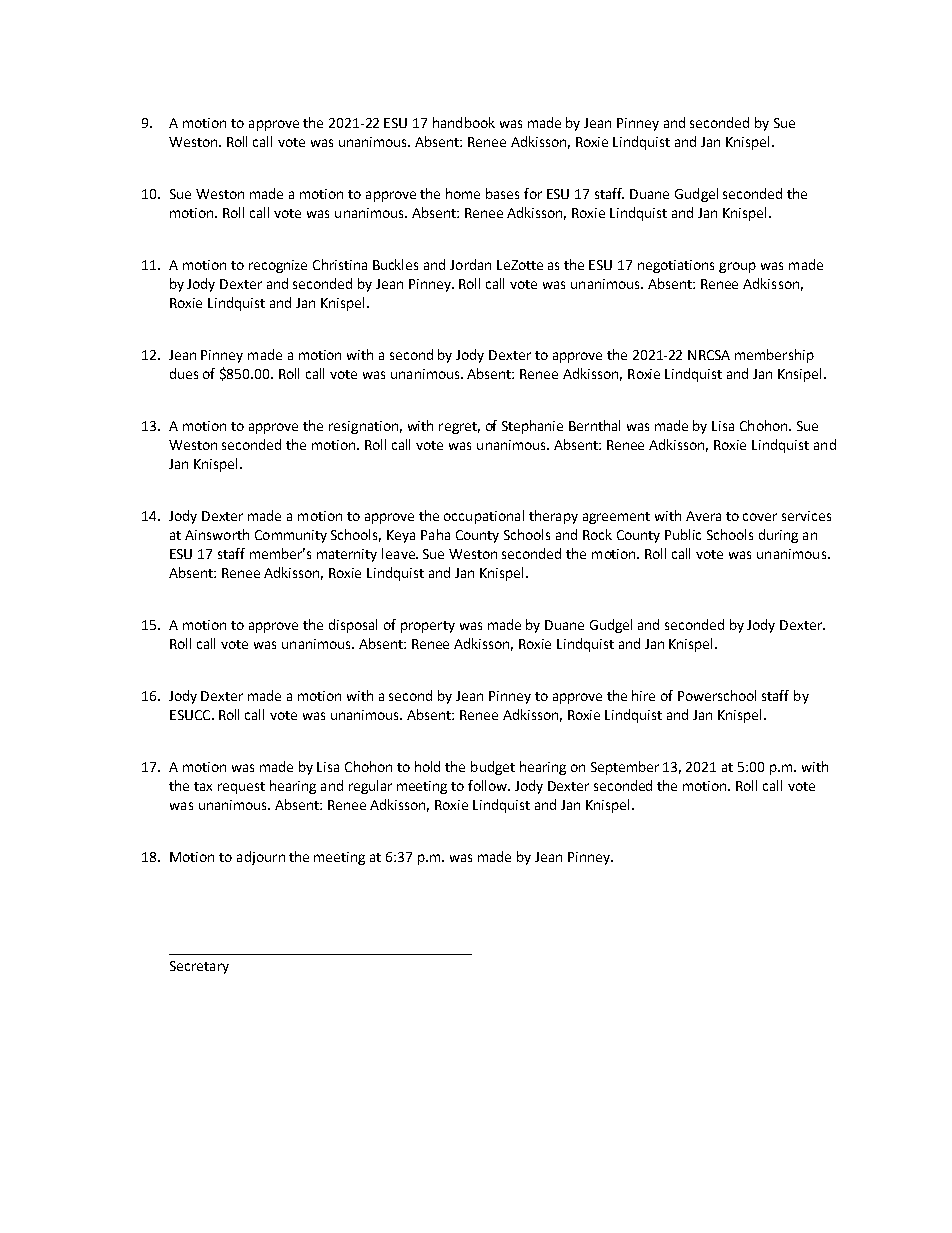  Describe the element at coordinates (199, 967) in the screenshot. I see `Secretary` at that location.
